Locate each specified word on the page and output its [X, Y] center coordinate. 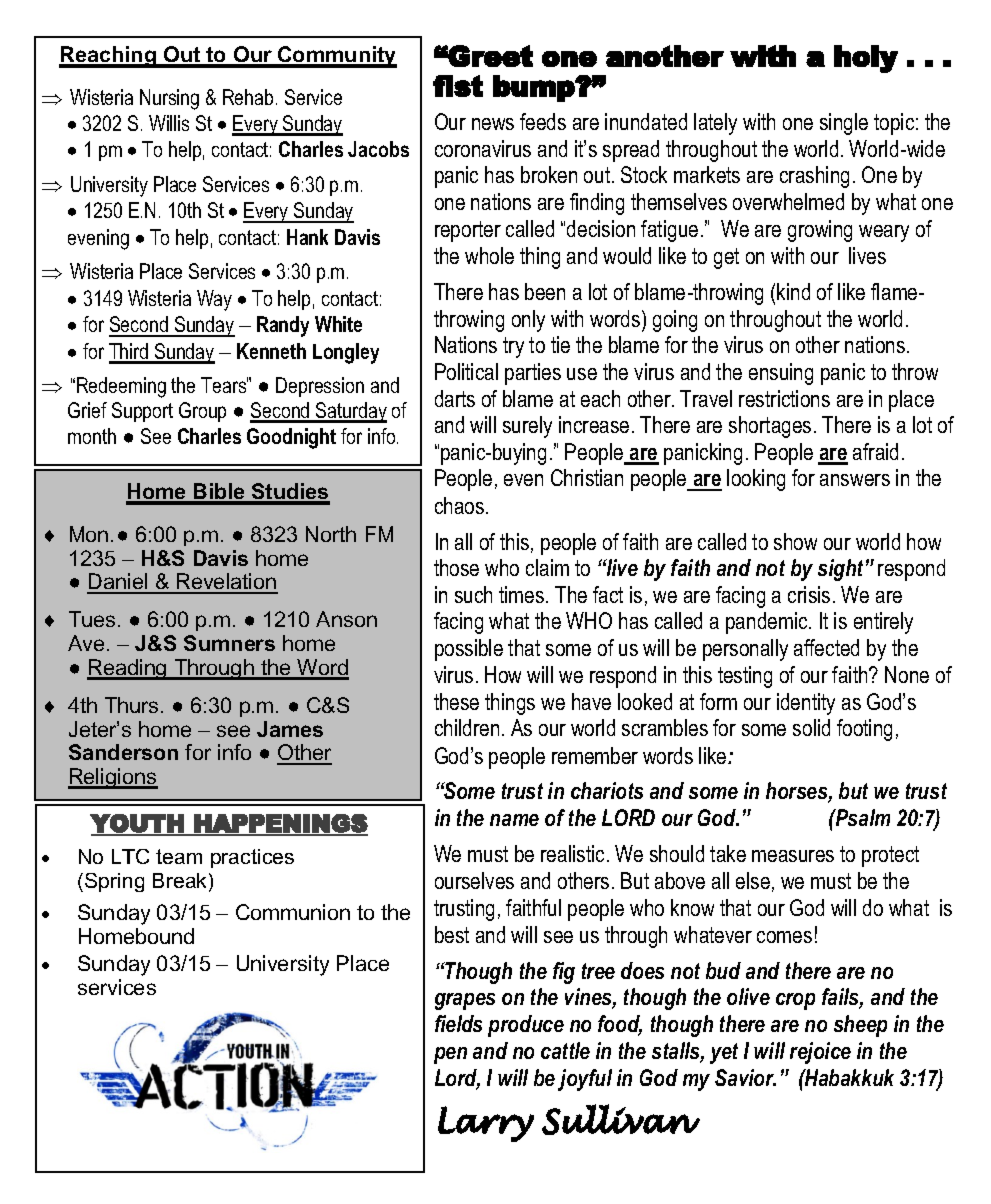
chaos [459, 505]
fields [458, 1023]
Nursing [169, 99]
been [545, 291]
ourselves [474, 880]
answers [855, 480]
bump [534, 88]
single [844, 124]
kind [793, 291]
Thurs [131, 705]
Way [214, 300]
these [456, 701]
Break [181, 882]
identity [806, 704]
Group [202, 412]
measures [793, 856]
